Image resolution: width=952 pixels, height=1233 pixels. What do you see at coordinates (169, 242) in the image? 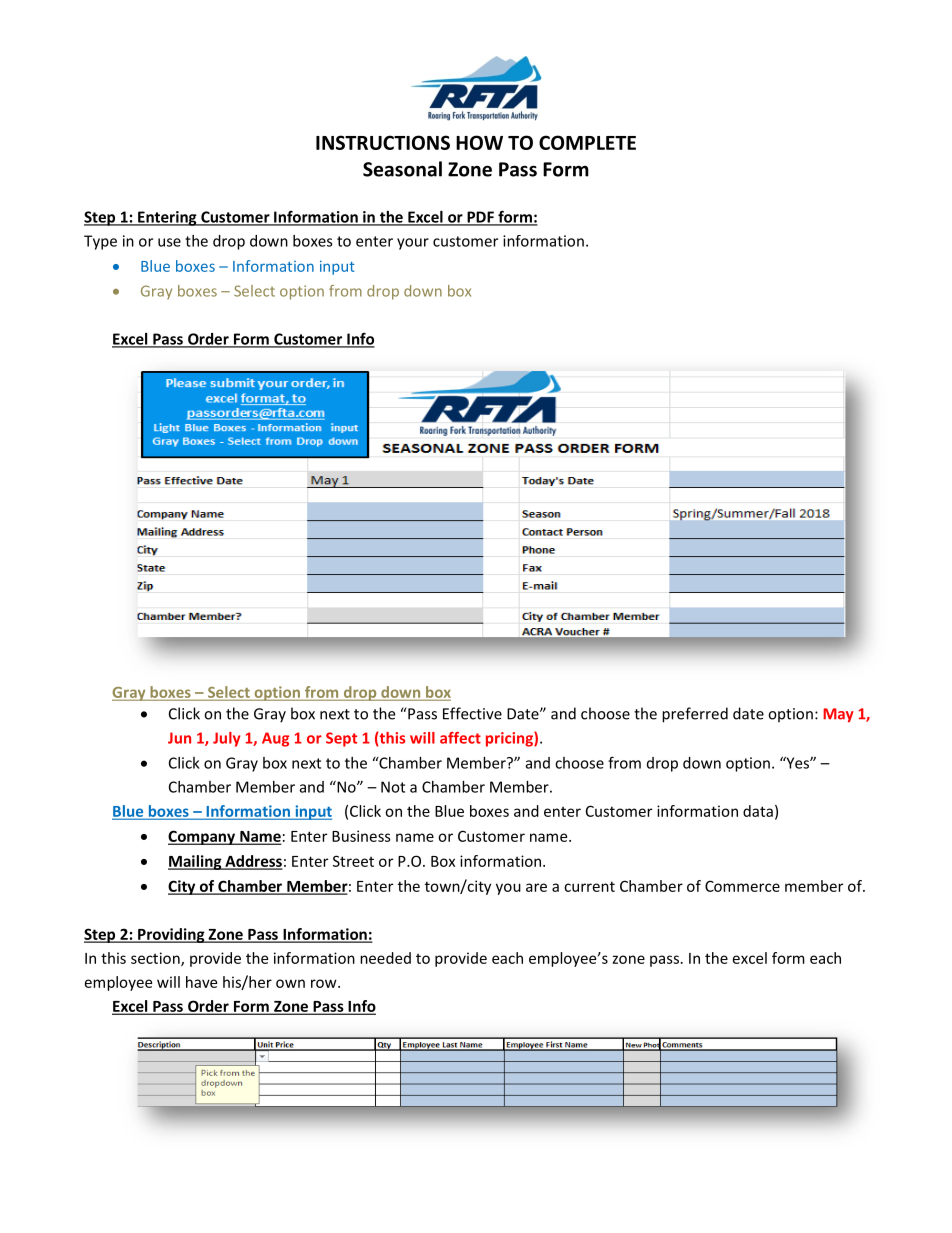
I see `use` at bounding box center [169, 242].
